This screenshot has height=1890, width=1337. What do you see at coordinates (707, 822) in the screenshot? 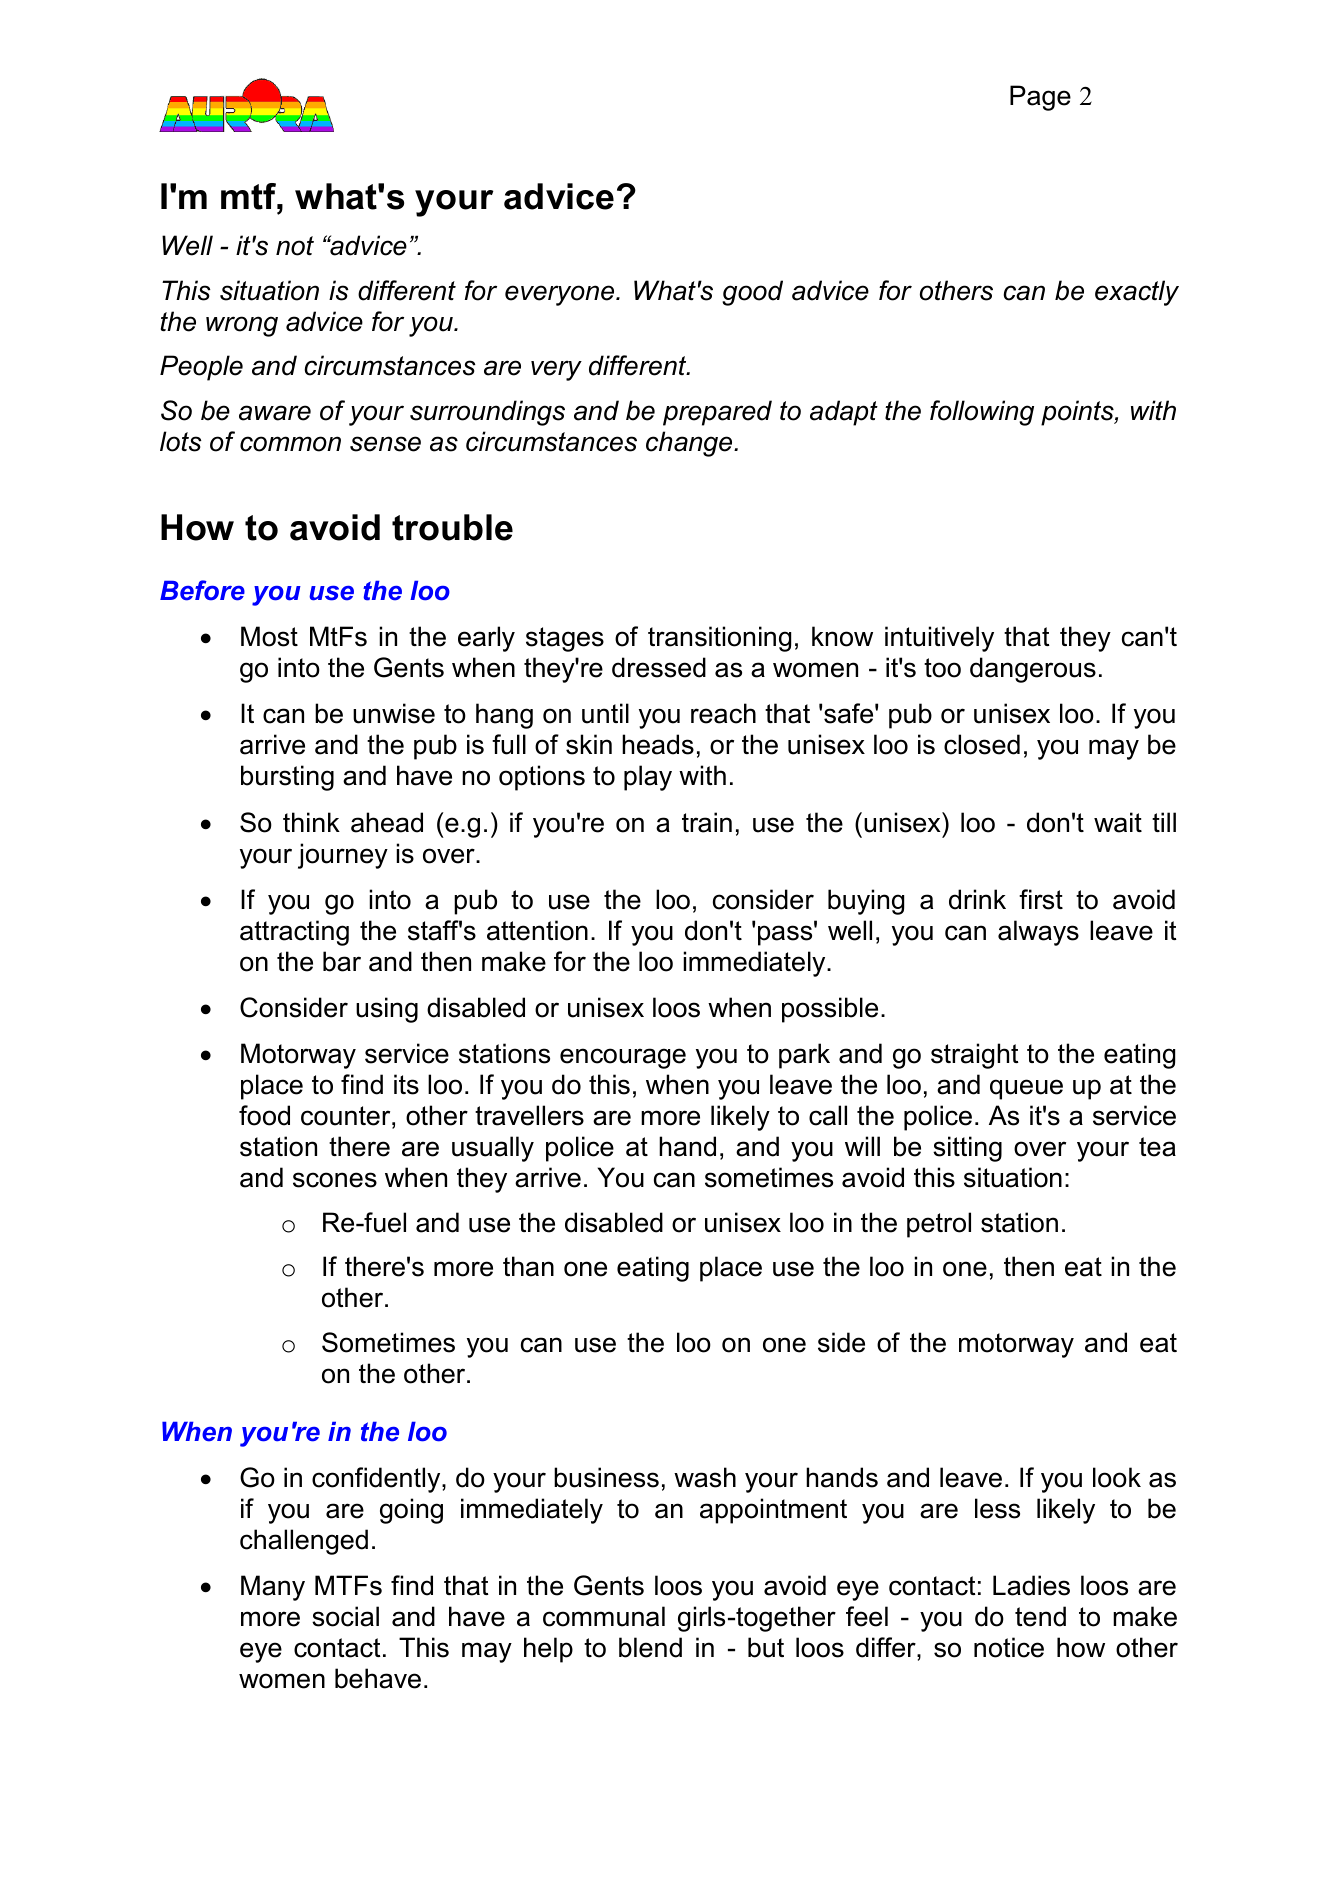
I see `train` at bounding box center [707, 822].
